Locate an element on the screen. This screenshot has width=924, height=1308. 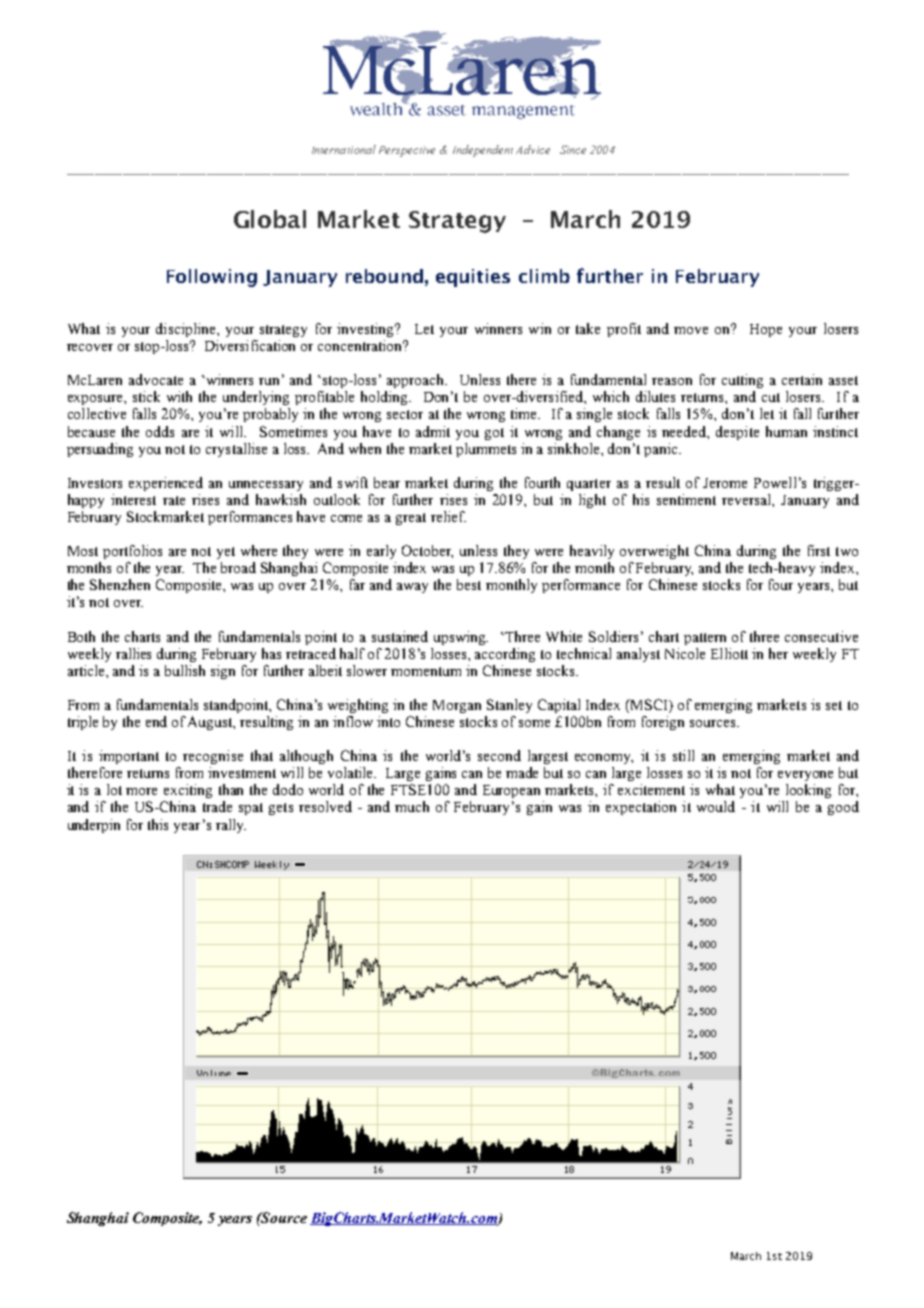
Global is located at coordinates (270, 219).
